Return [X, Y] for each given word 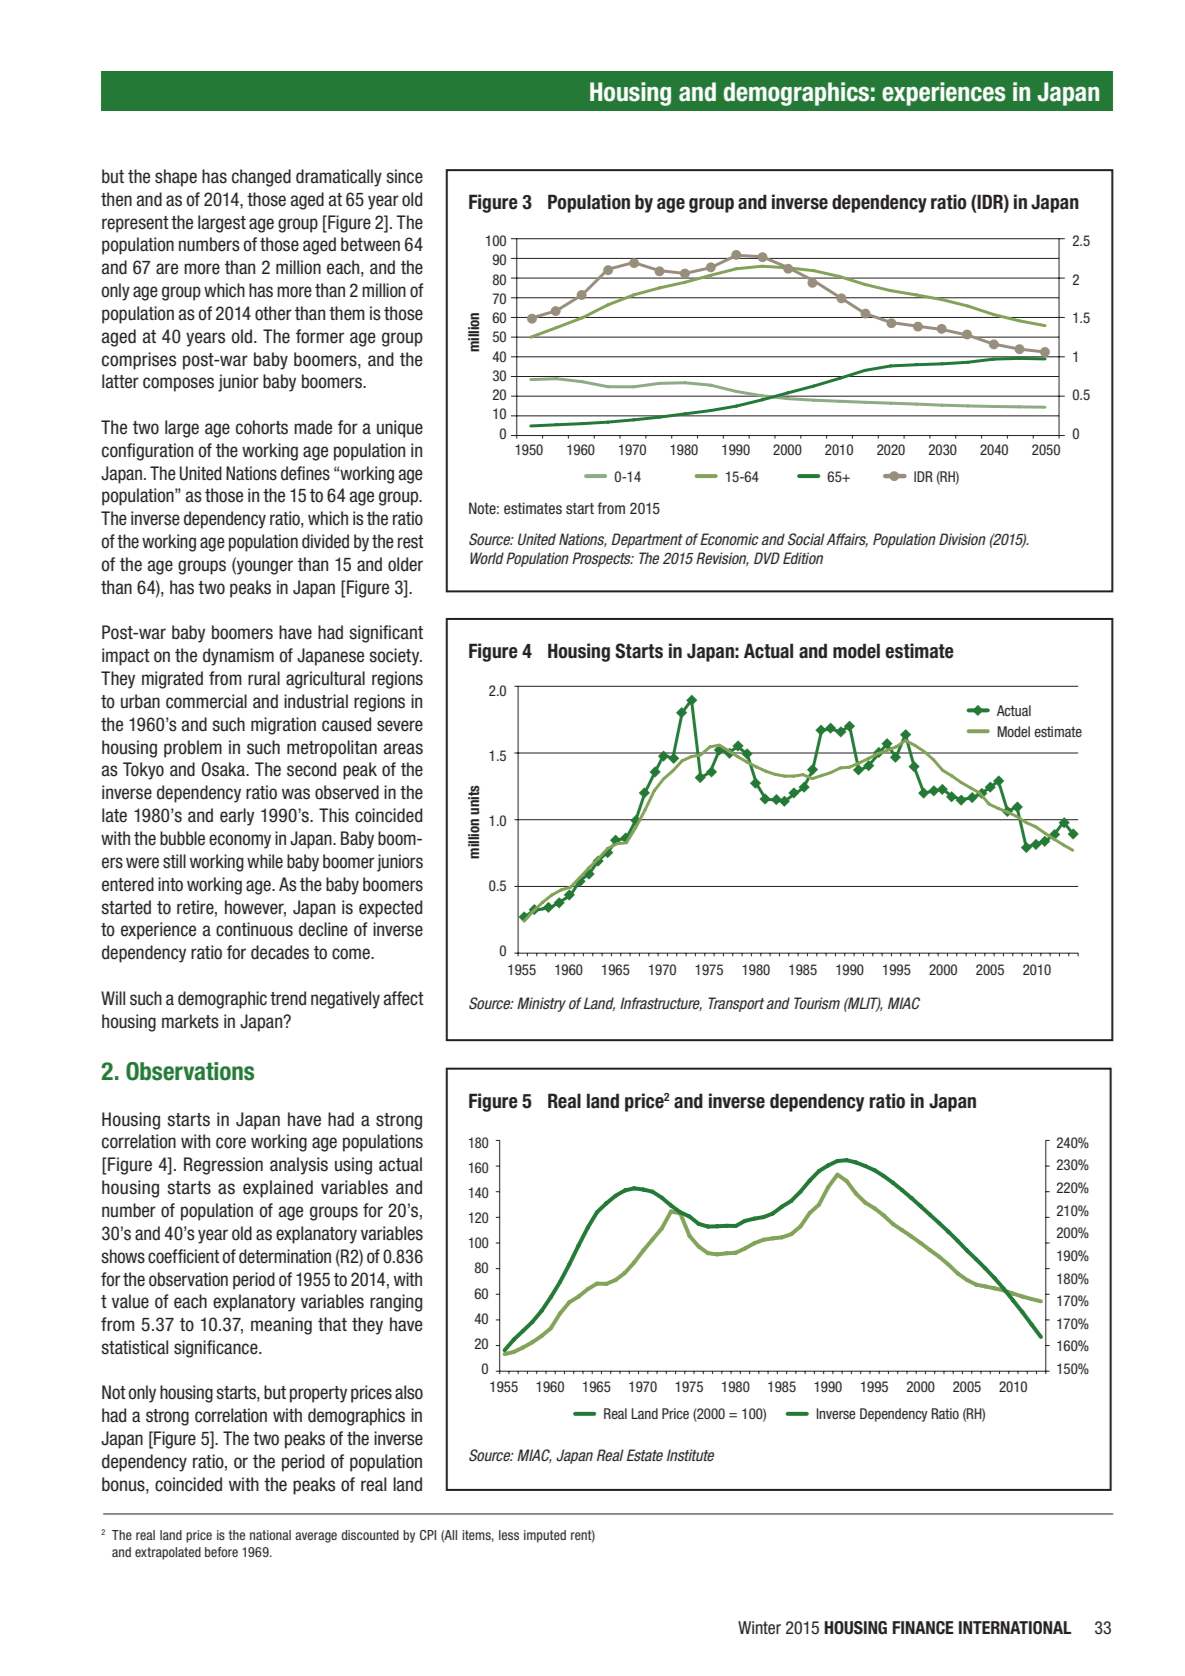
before [221, 1552]
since [404, 176]
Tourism [817, 1003]
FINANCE [923, 1628]
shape [176, 178]
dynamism [238, 657]
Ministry [541, 1004]
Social [806, 539]
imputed [545, 1536]
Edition [803, 558]
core [231, 1143]
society [395, 657]
